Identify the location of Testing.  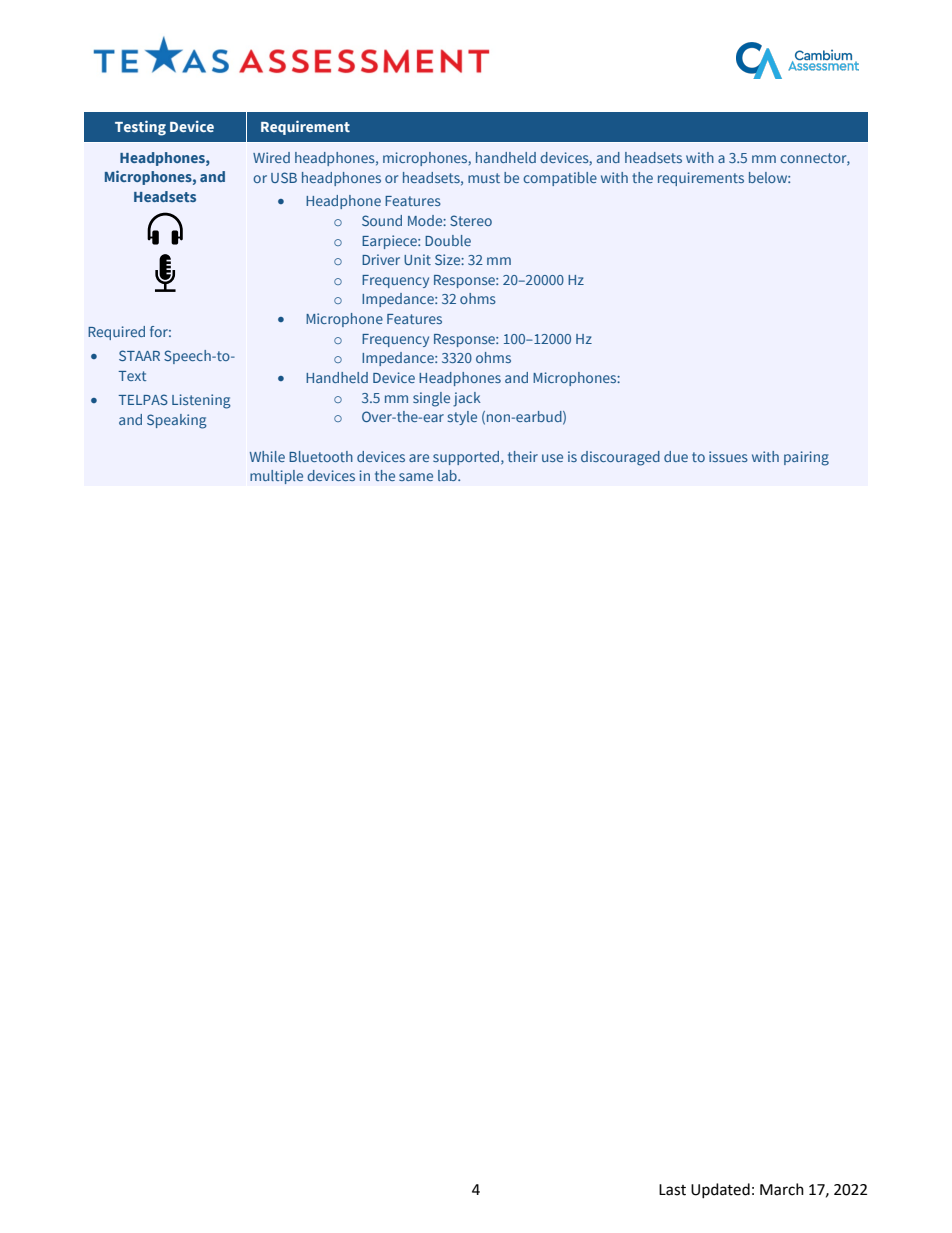
(140, 128).
